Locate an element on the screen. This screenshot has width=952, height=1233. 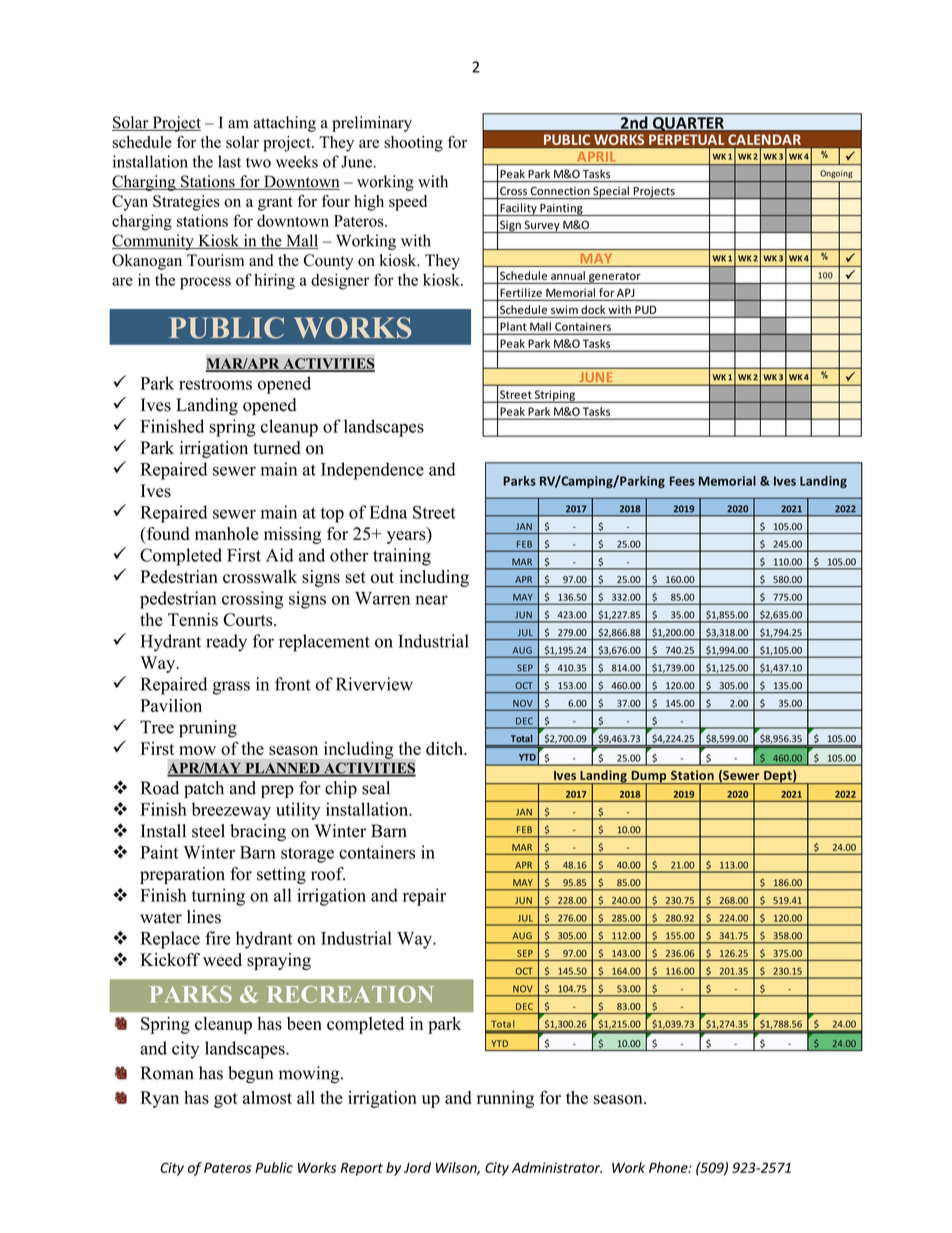
Dump is located at coordinates (649, 778).
